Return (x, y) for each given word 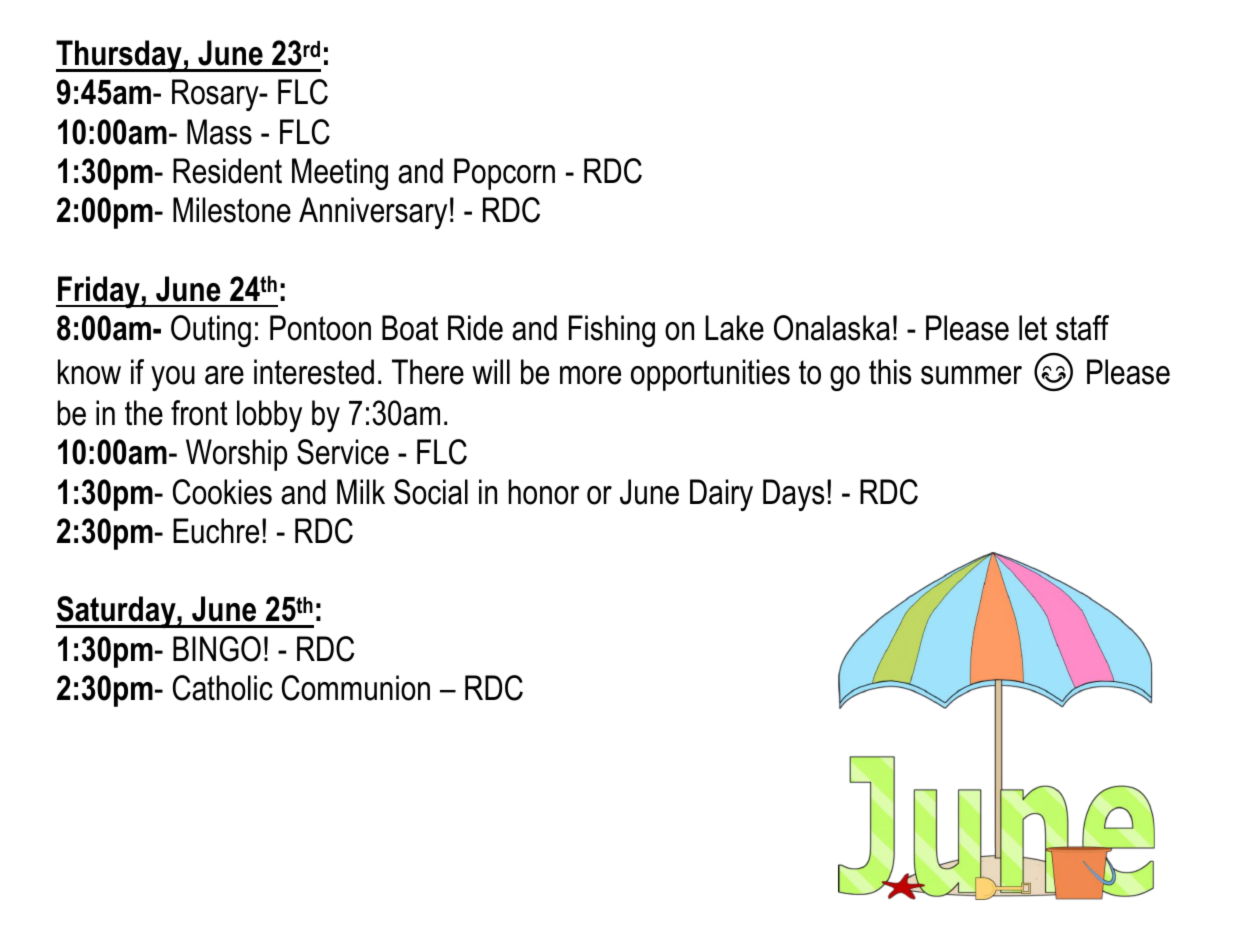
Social (431, 492)
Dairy (721, 495)
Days (793, 495)
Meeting (340, 174)
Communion (356, 688)
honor (544, 492)
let (1033, 328)
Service (343, 452)
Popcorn (504, 174)
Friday (99, 292)
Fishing (612, 331)
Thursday (120, 56)
